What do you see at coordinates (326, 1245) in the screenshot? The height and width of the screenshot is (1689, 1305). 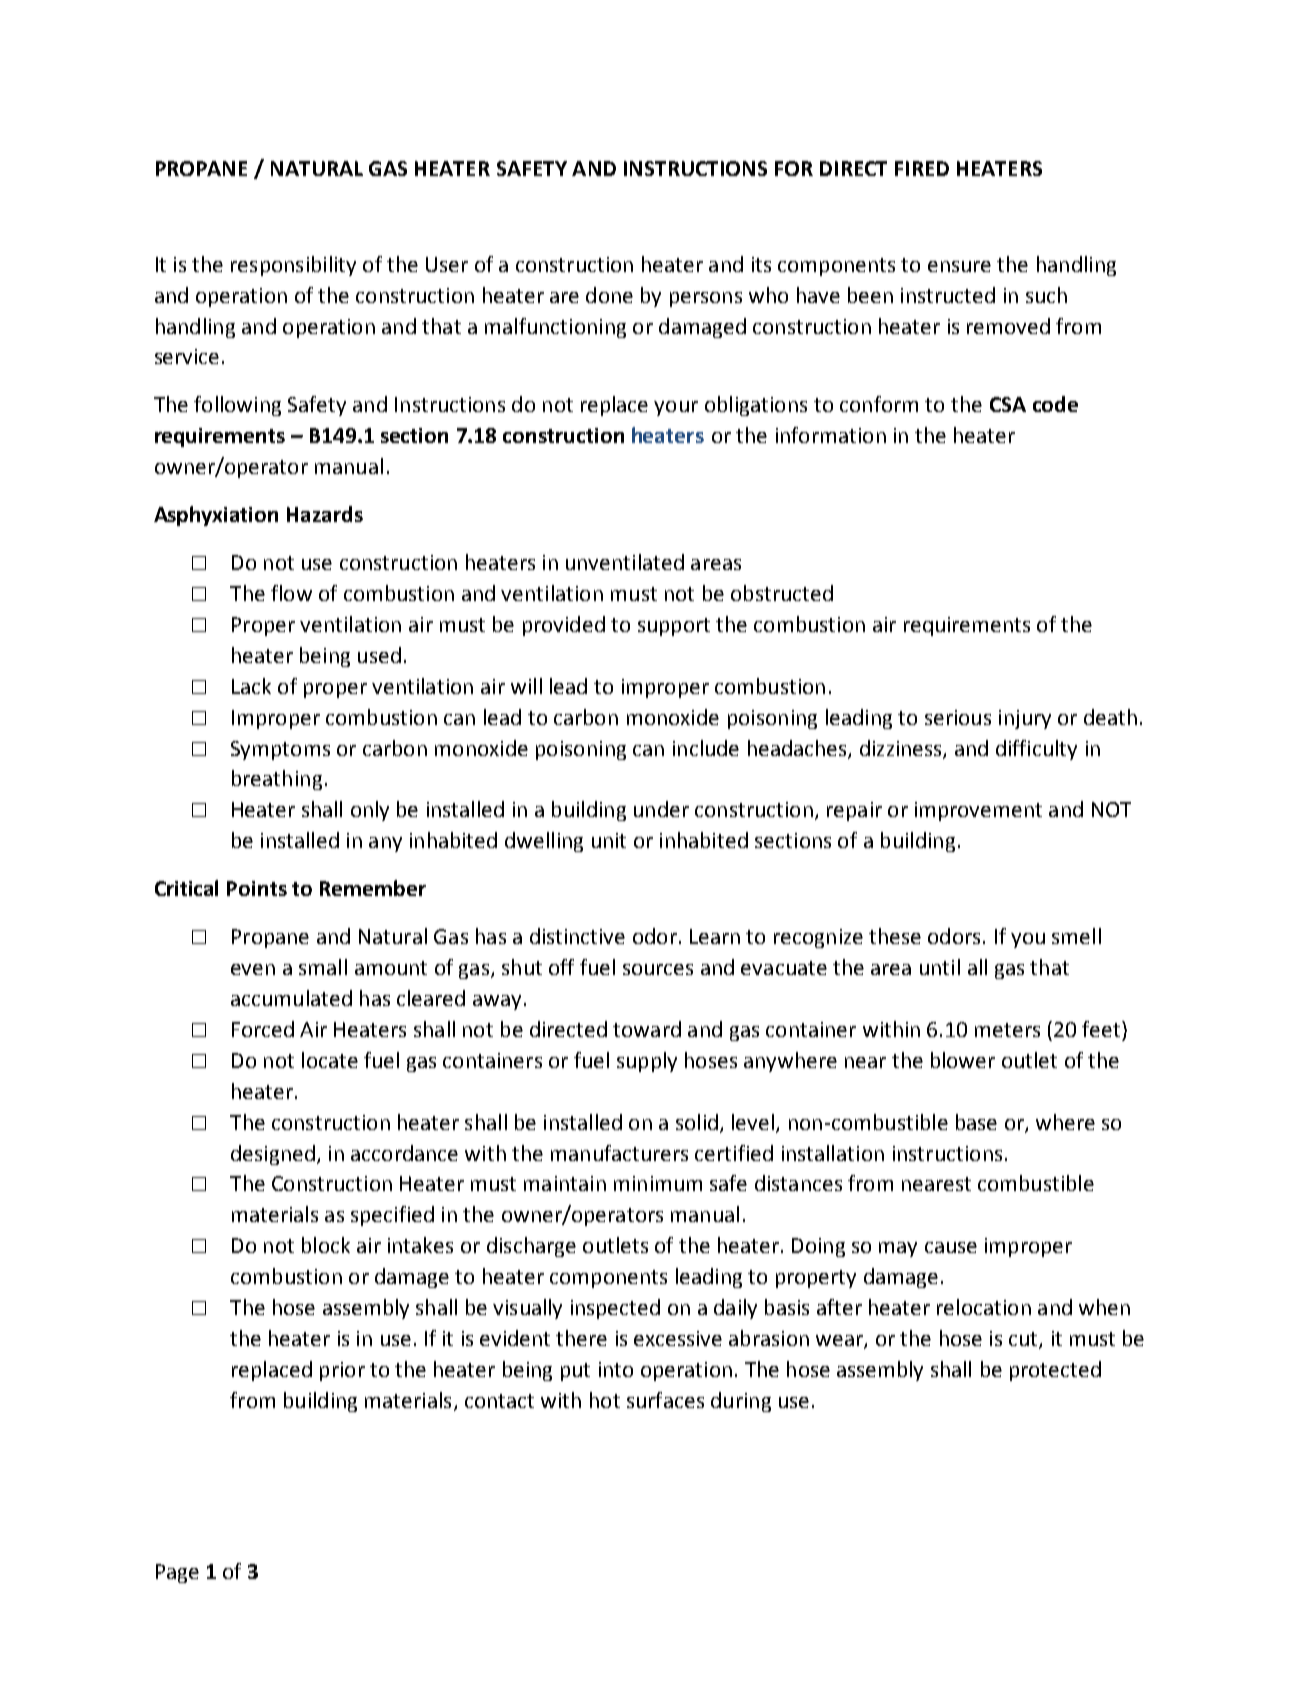 I see `block` at bounding box center [326, 1245].
